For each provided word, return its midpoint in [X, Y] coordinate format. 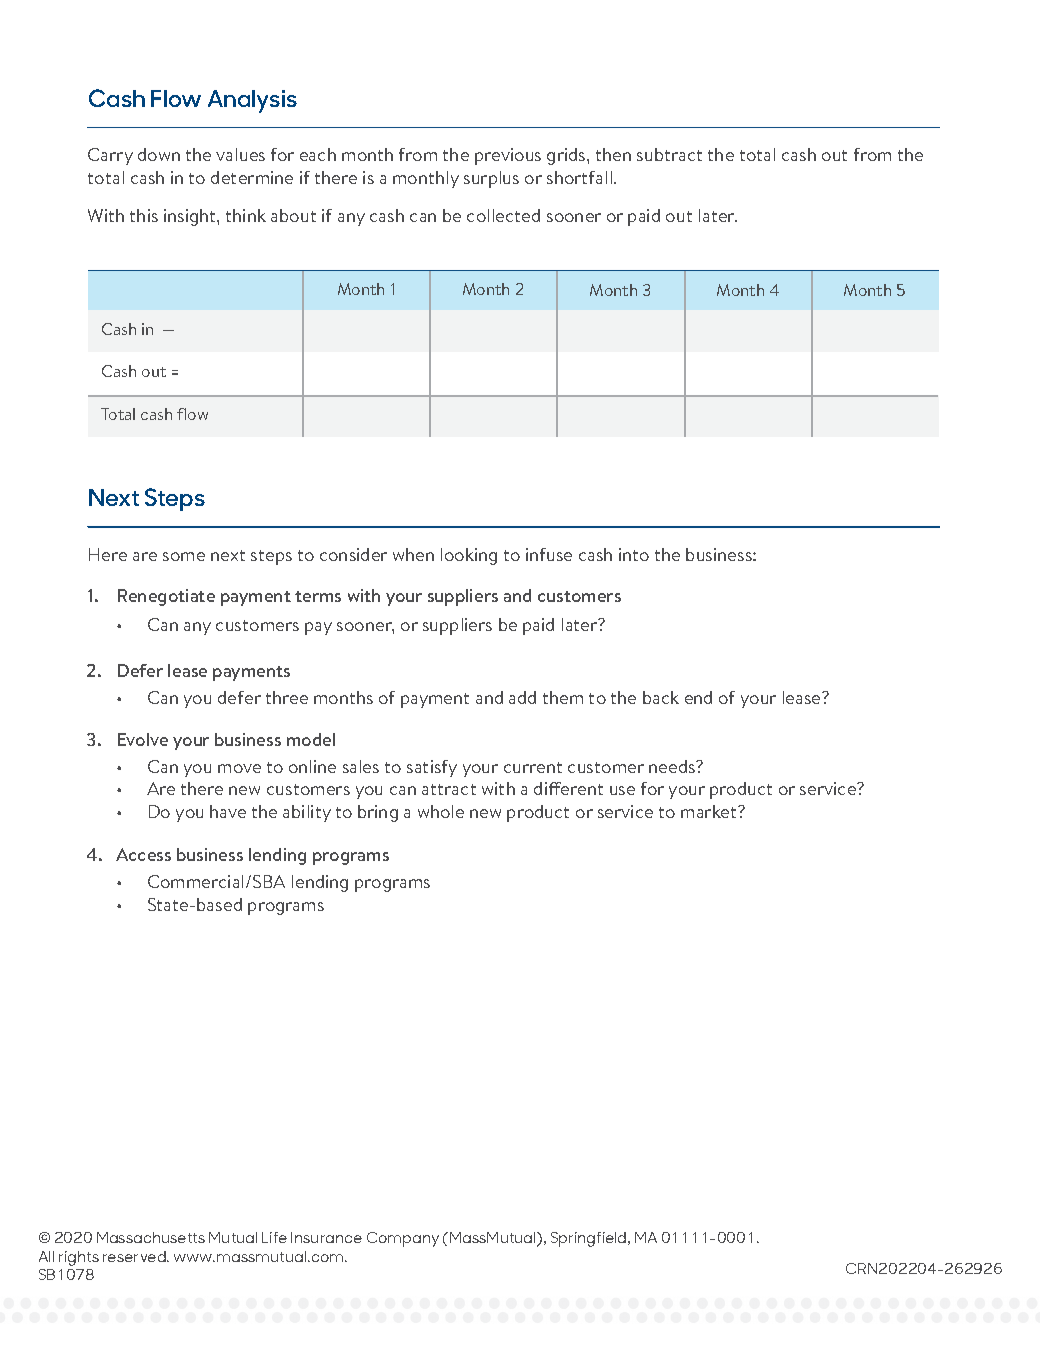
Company [403, 1239]
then [613, 154]
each [318, 154]
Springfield [590, 1239]
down [159, 154]
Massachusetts [151, 1237]
